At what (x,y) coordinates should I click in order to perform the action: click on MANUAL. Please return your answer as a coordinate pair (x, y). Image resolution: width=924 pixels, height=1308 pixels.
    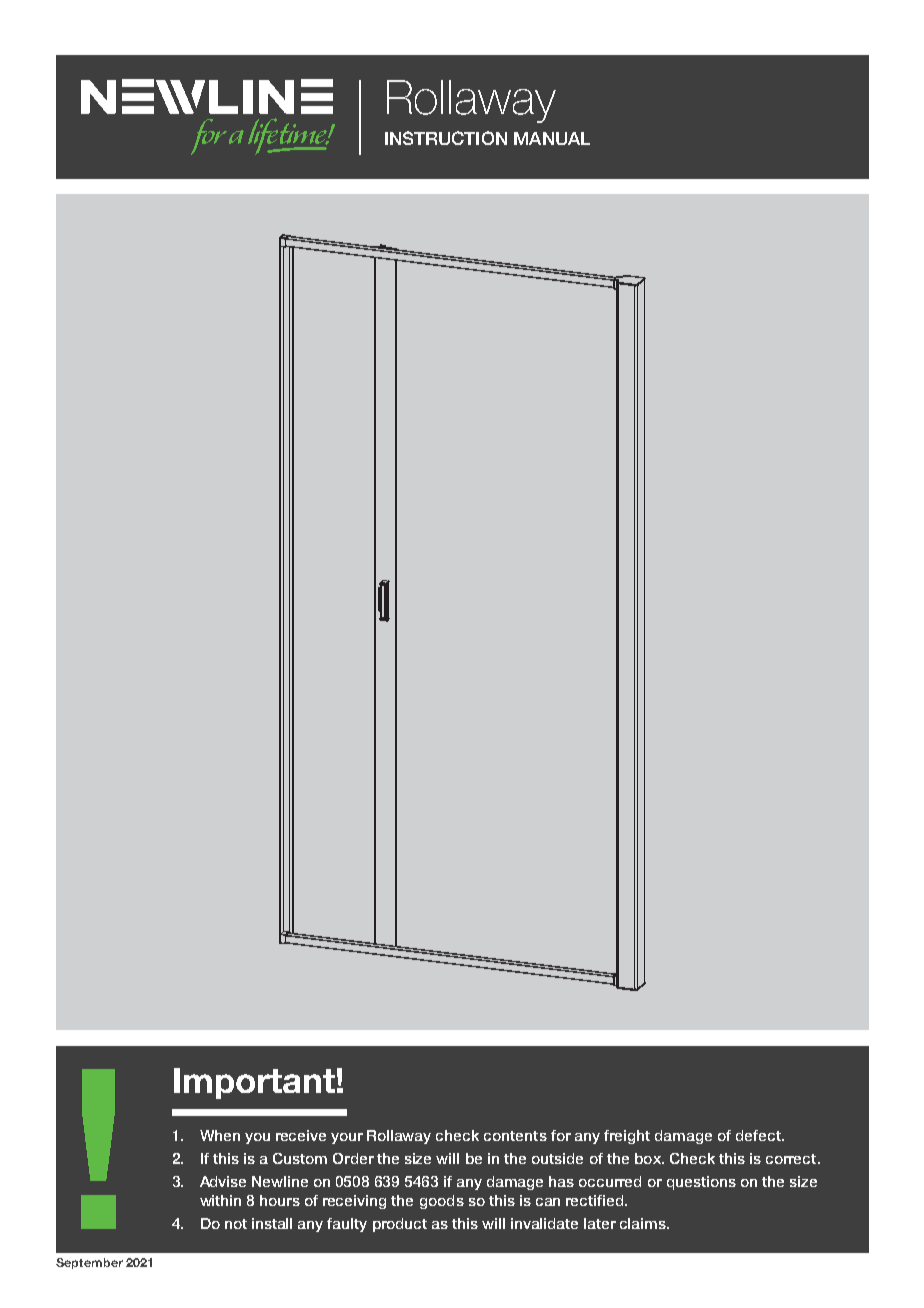
    Looking at the image, I should click on (552, 138).
